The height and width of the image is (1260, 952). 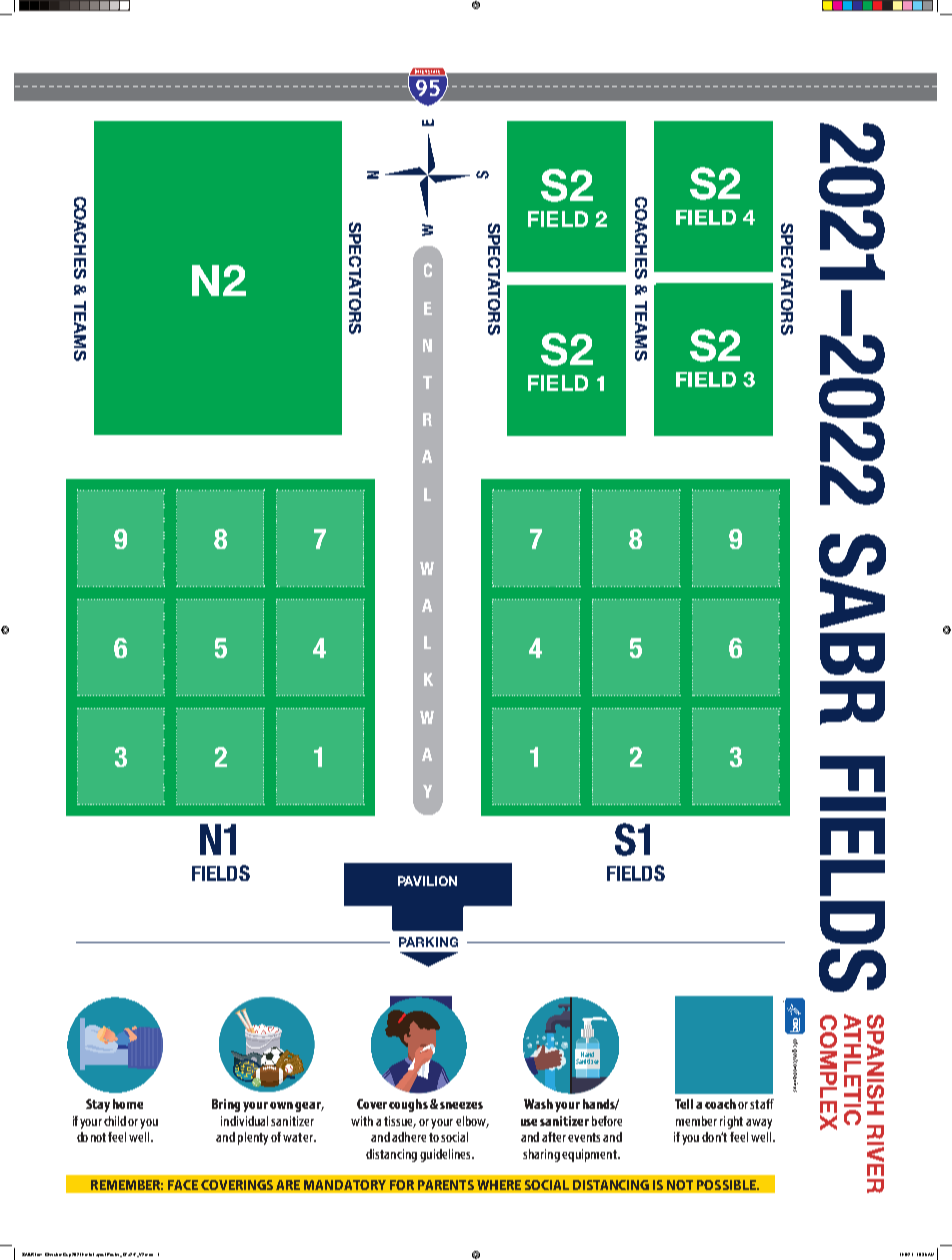 I want to click on home, so click(x=128, y=1104).
